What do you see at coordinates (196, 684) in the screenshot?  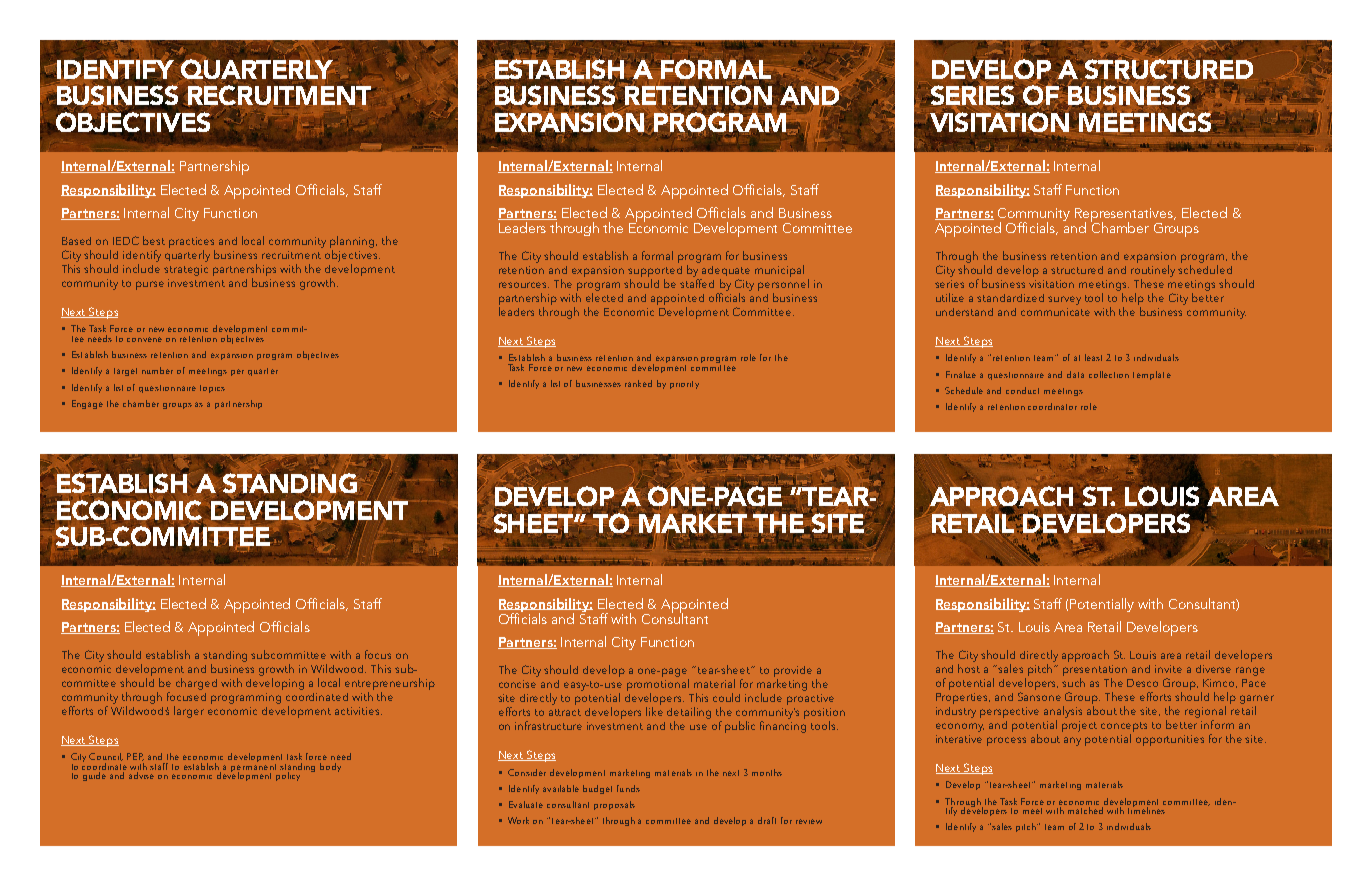 I see `charged` at bounding box center [196, 684].
